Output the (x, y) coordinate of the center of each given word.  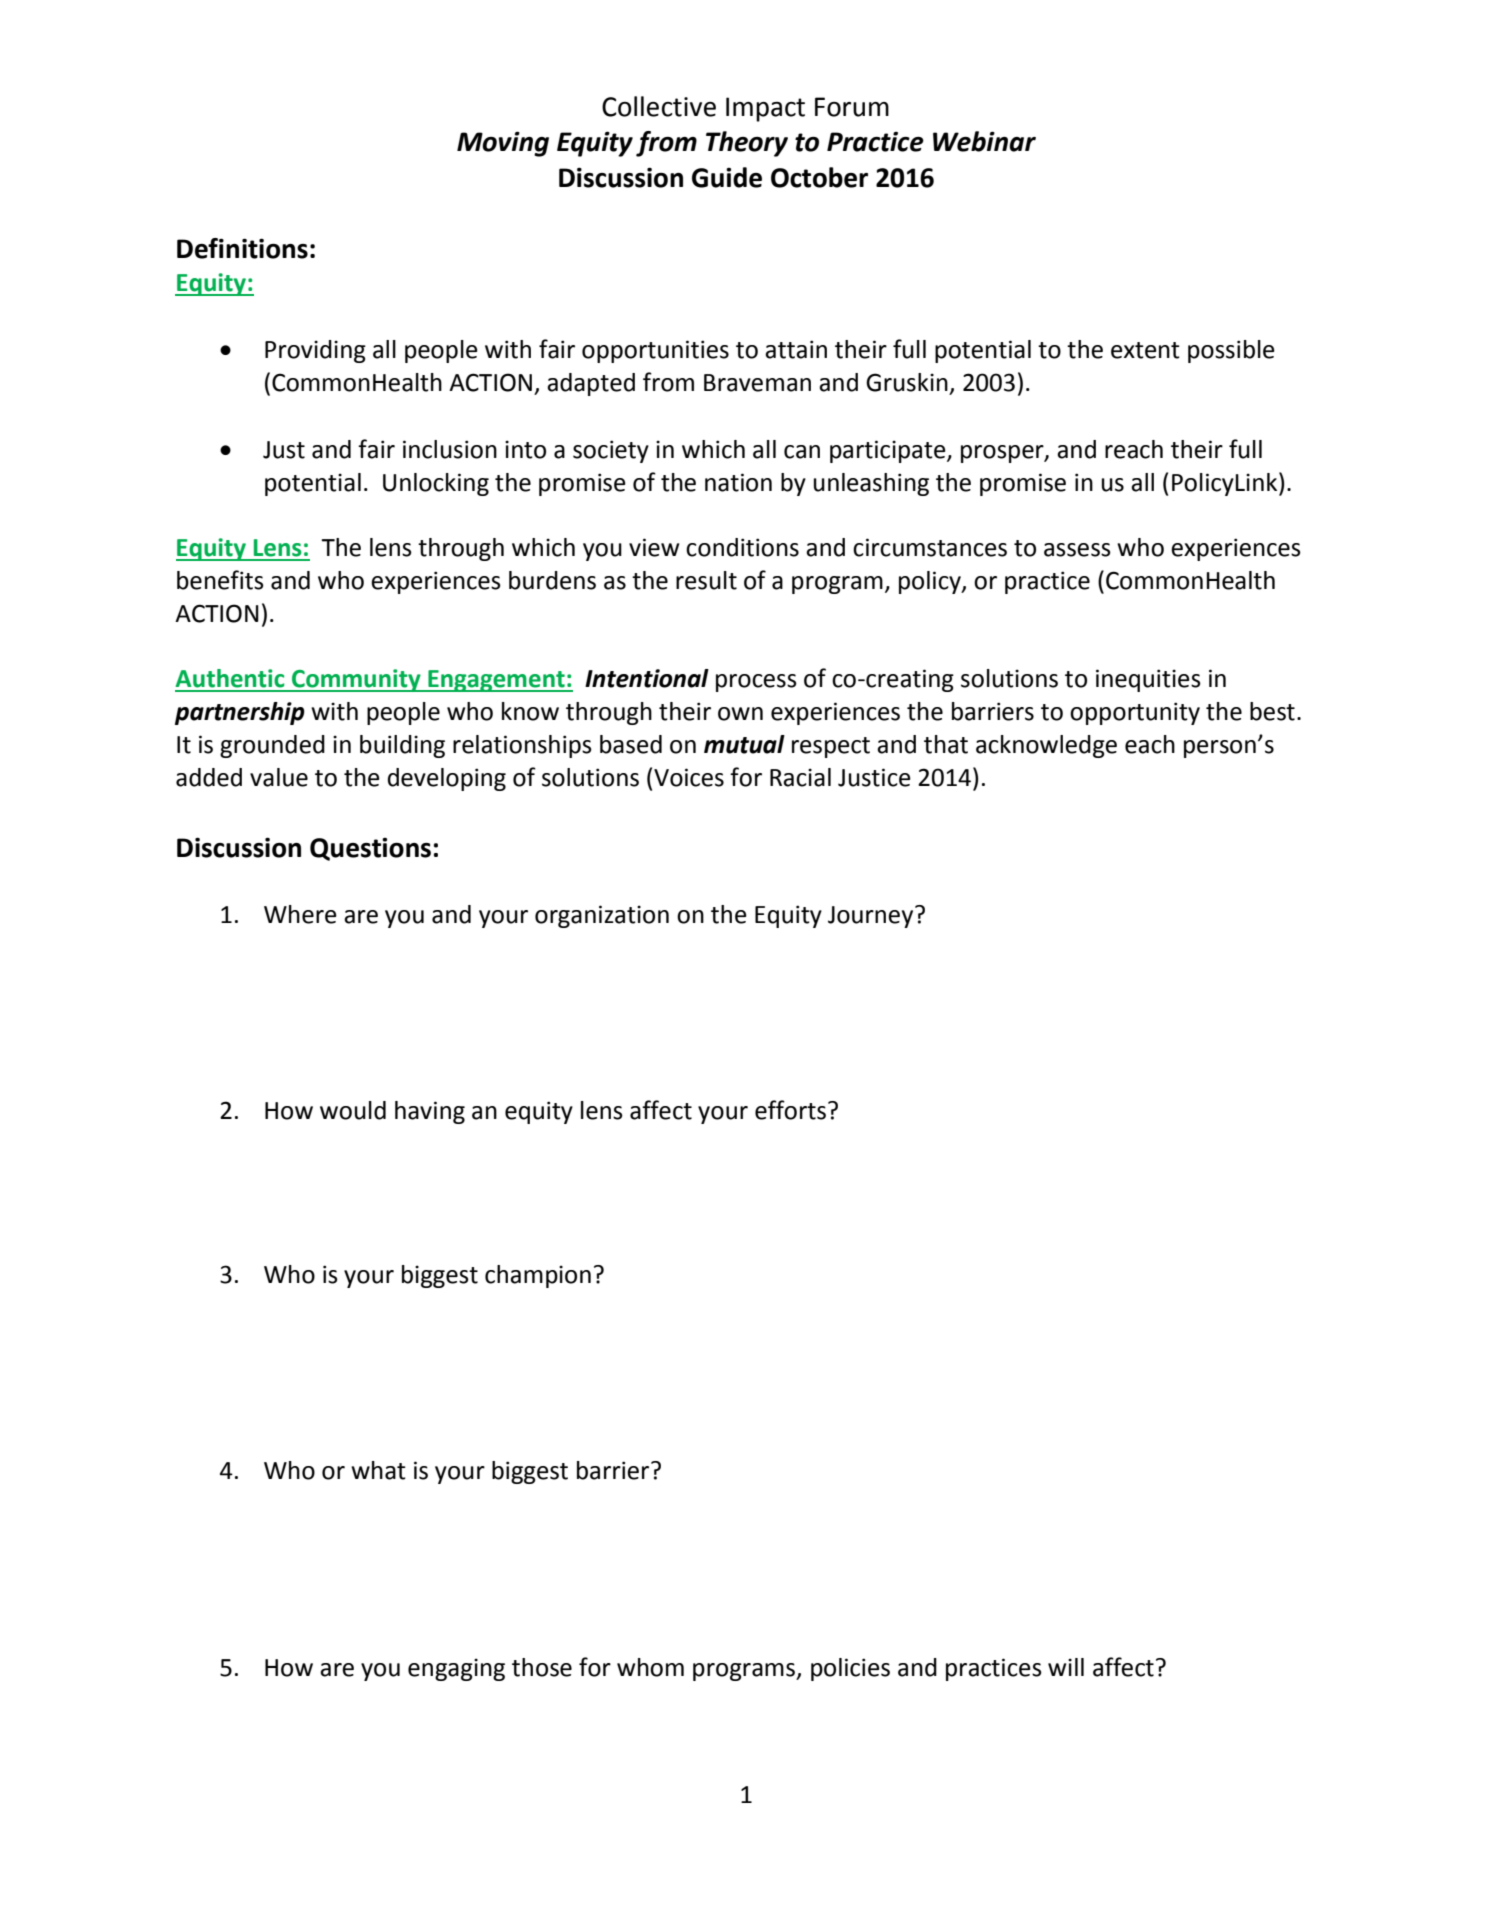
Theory (747, 144)
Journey (872, 917)
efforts (790, 1110)
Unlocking (436, 484)
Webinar (984, 141)
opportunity (1135, 713)
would (353, 1110)
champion (538, 1276)
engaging (456, 1669)
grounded (272, 746)
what (378, 1470)
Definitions (242, 248)
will (1066, 1667)
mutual (744, 744)
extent (1145, 350)
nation (738, 482)
